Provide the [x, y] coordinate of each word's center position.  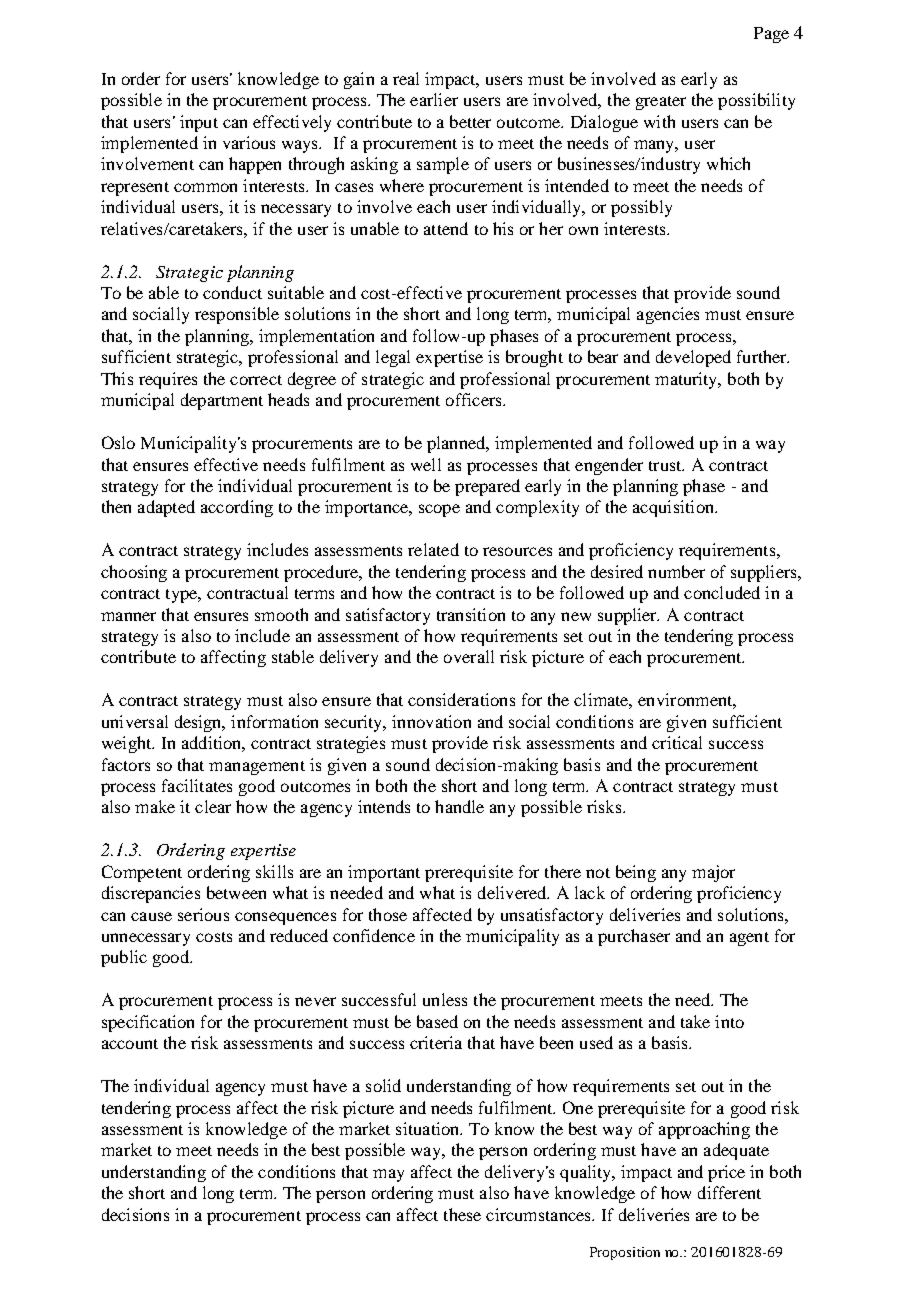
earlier [434, 99]
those [388, 914]
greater [661, 103]
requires [168, 380]
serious [203, 914]
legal [393, 358]
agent [749, 939]
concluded [722, 592]
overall [469, 656]
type [182, 596]
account [130, 1044]
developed [693, 358]
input [199, 123]
